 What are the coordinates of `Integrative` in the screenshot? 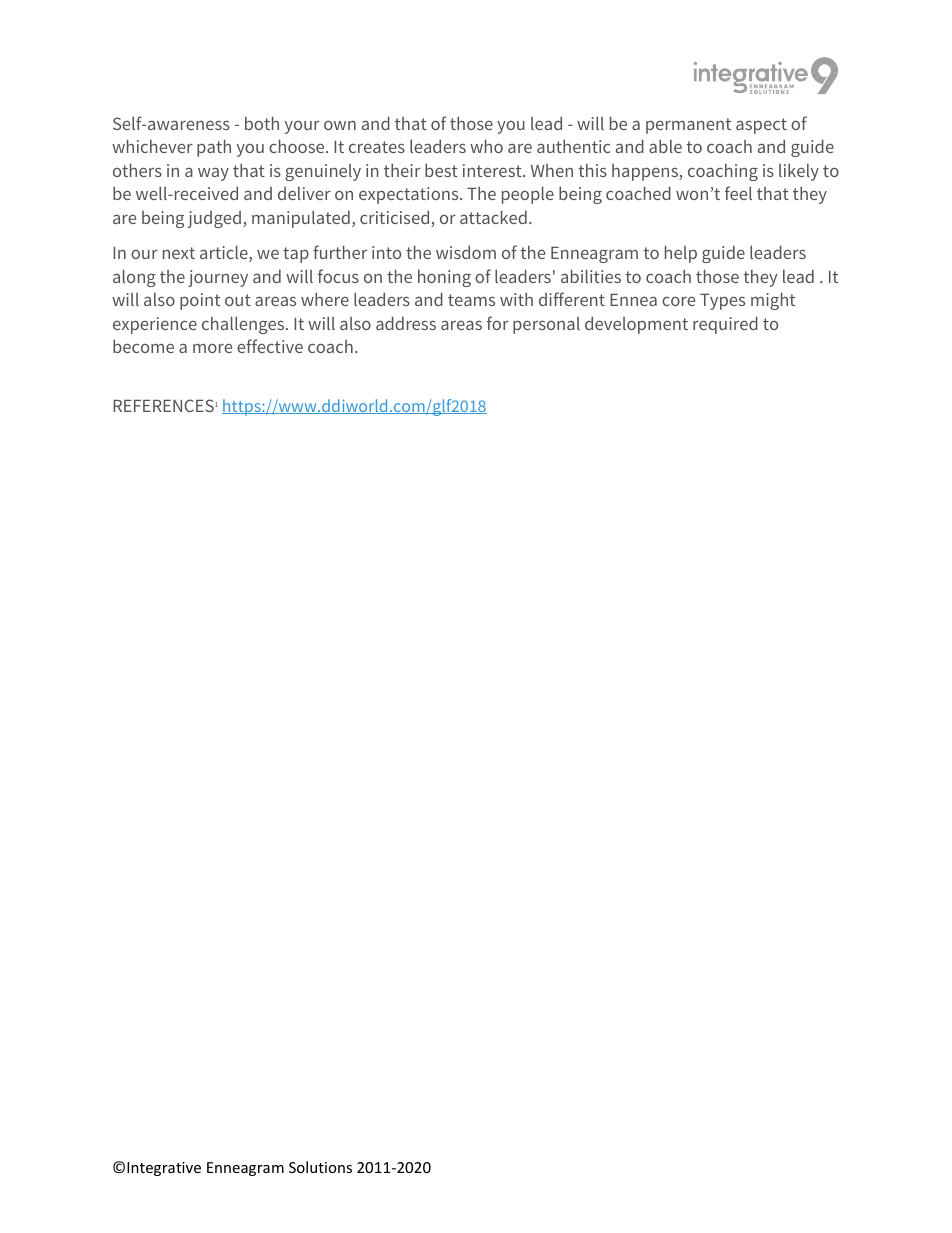 It's located at (164, 1169).
